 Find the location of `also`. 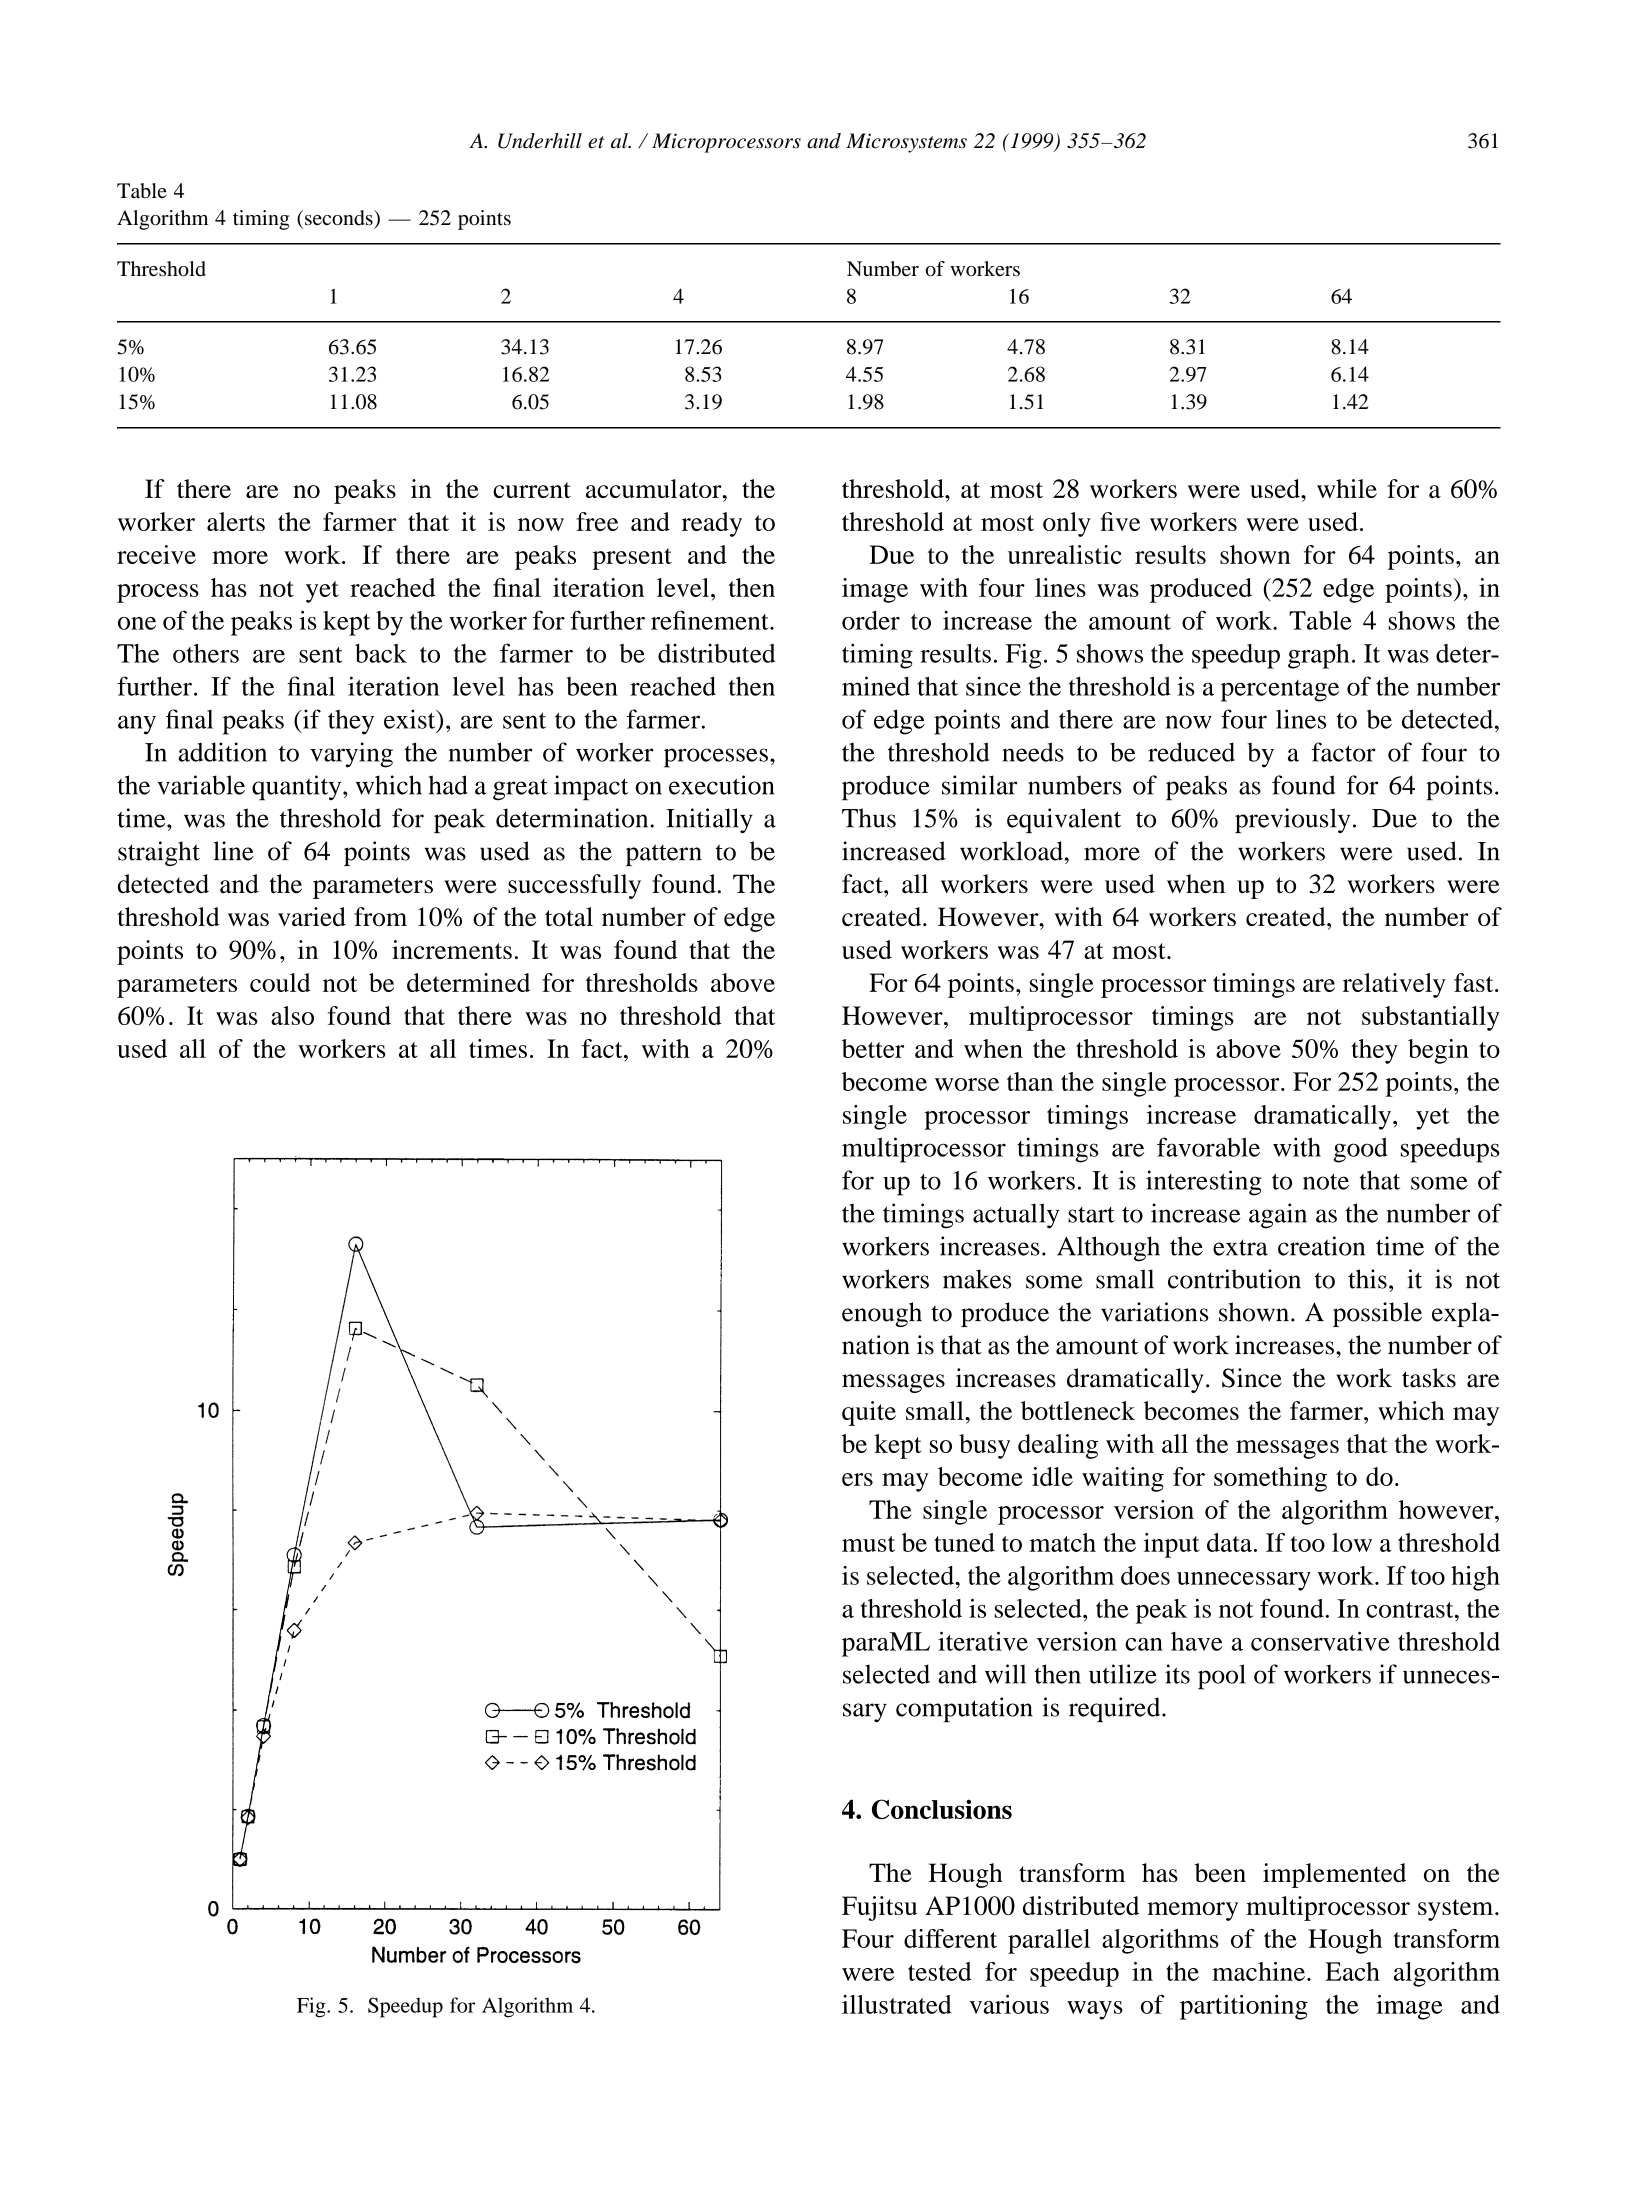

also is located at coordinates (292, 1015).
